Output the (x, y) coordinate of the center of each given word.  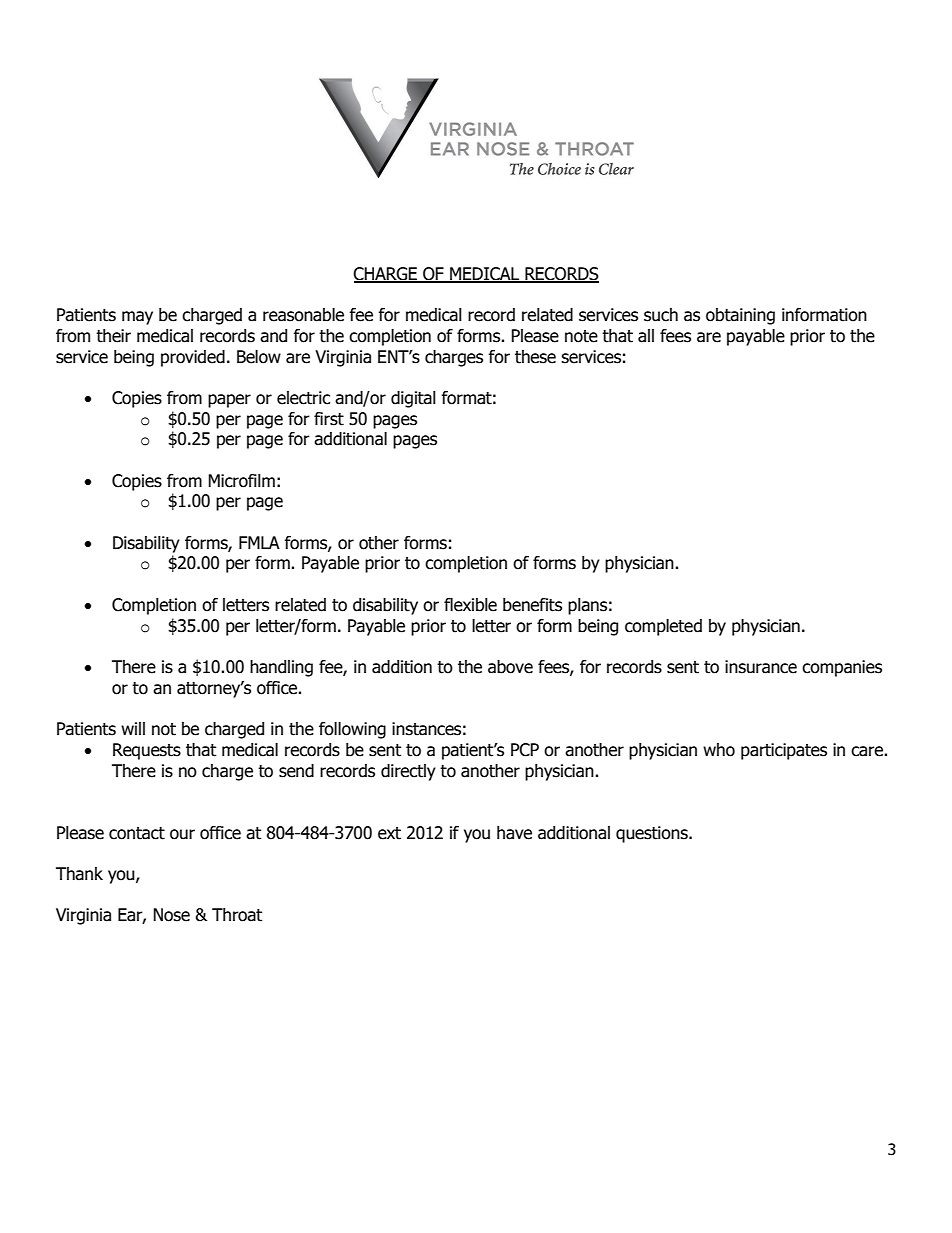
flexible (470, 605)
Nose (171, 915)
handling (281, 668)
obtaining (740, 316)
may (137, 318)
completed (663, 627)
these (535, 357)
